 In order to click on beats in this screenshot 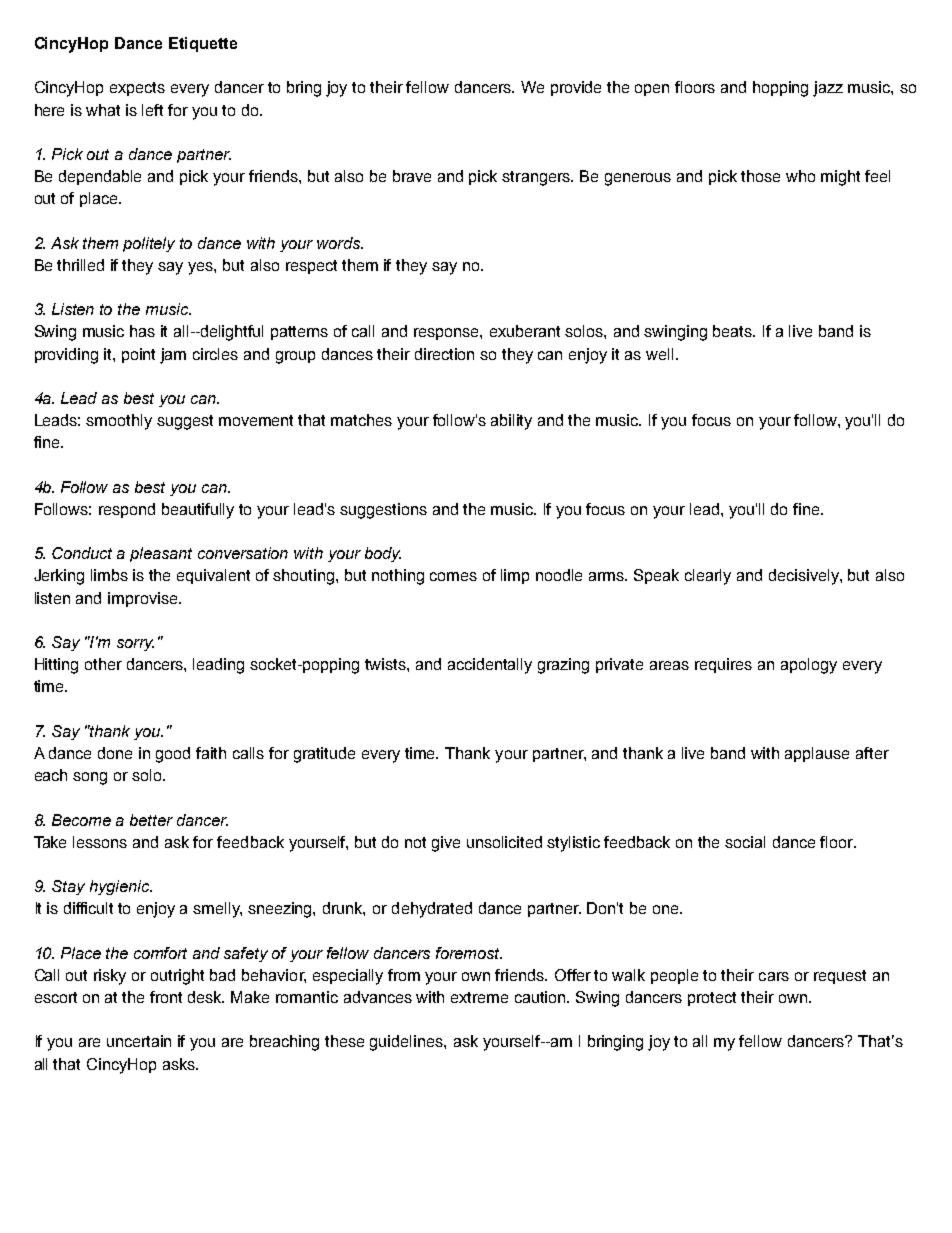, I will do `click(734, 331)`.
